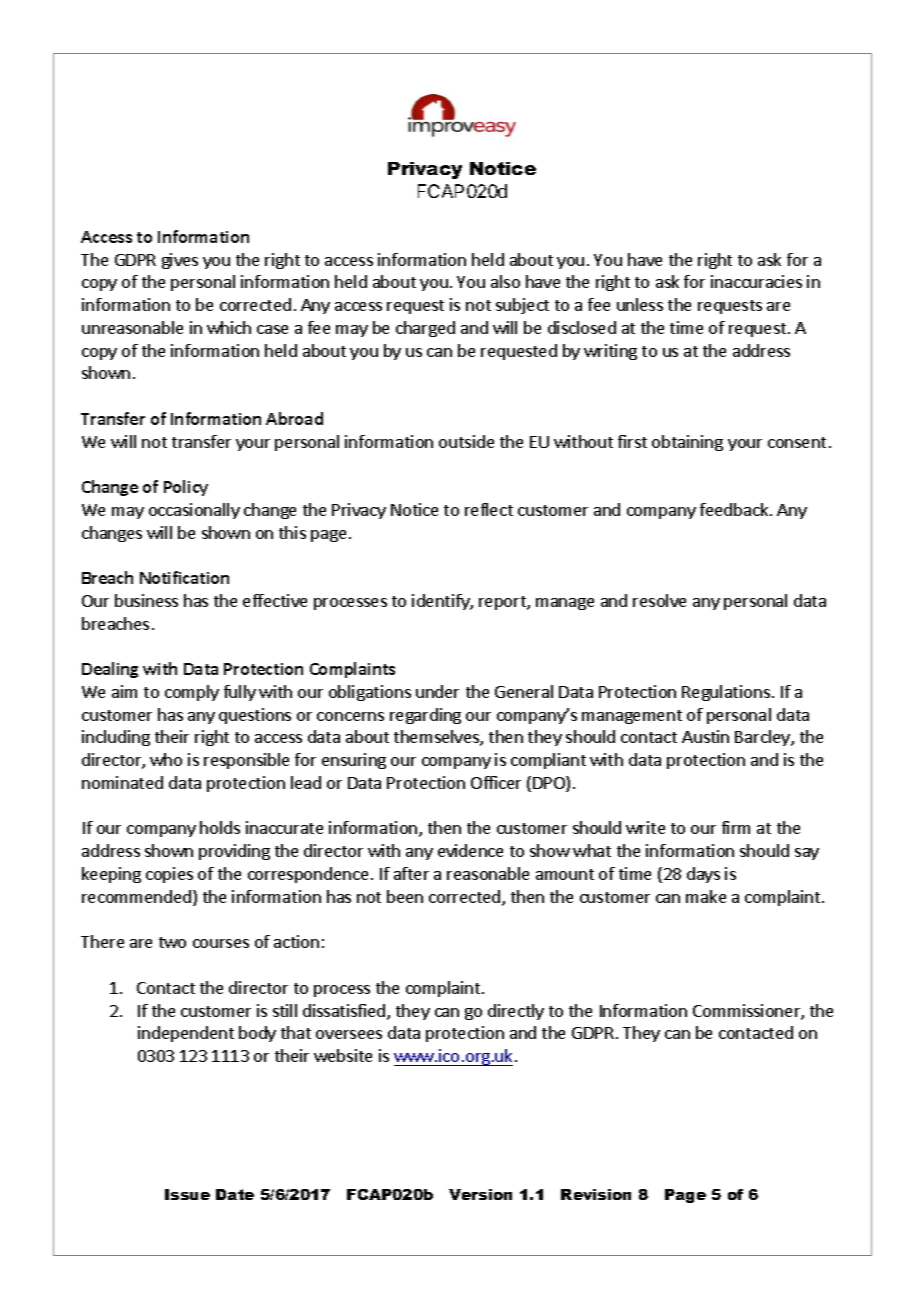 Image resolution: width=924 pixels, height=1308 pixels. What do you see at coordinates (180, 261) in the image?
I see `gives` at bounding box center [180, 261].
